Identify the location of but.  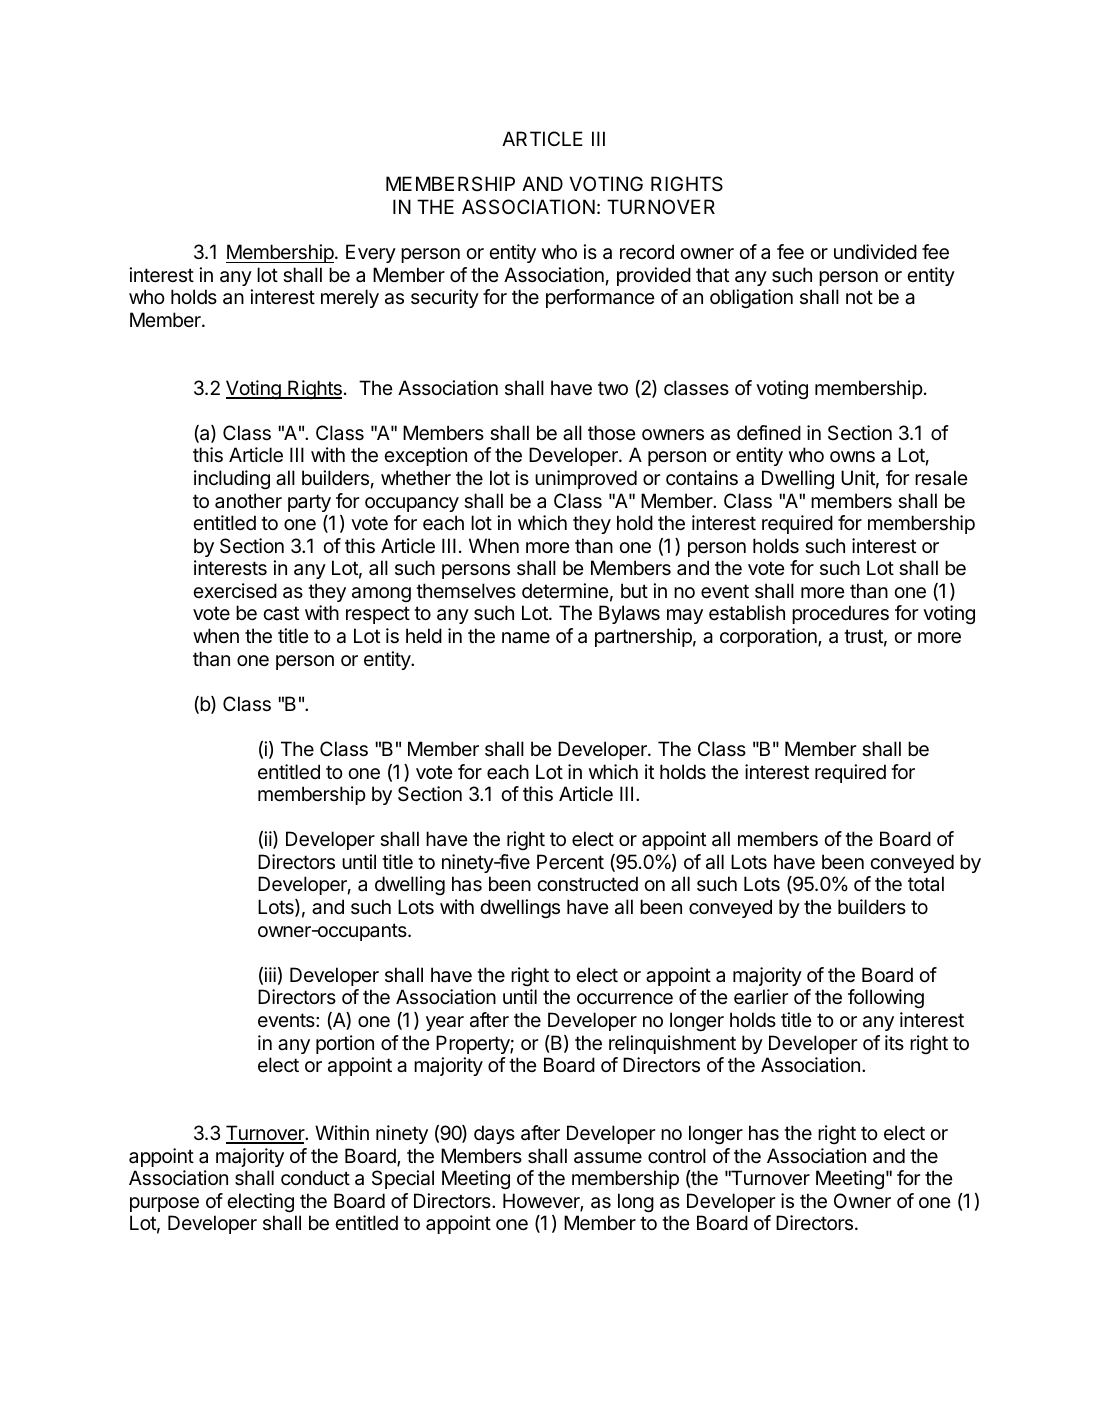
(634, 590).
